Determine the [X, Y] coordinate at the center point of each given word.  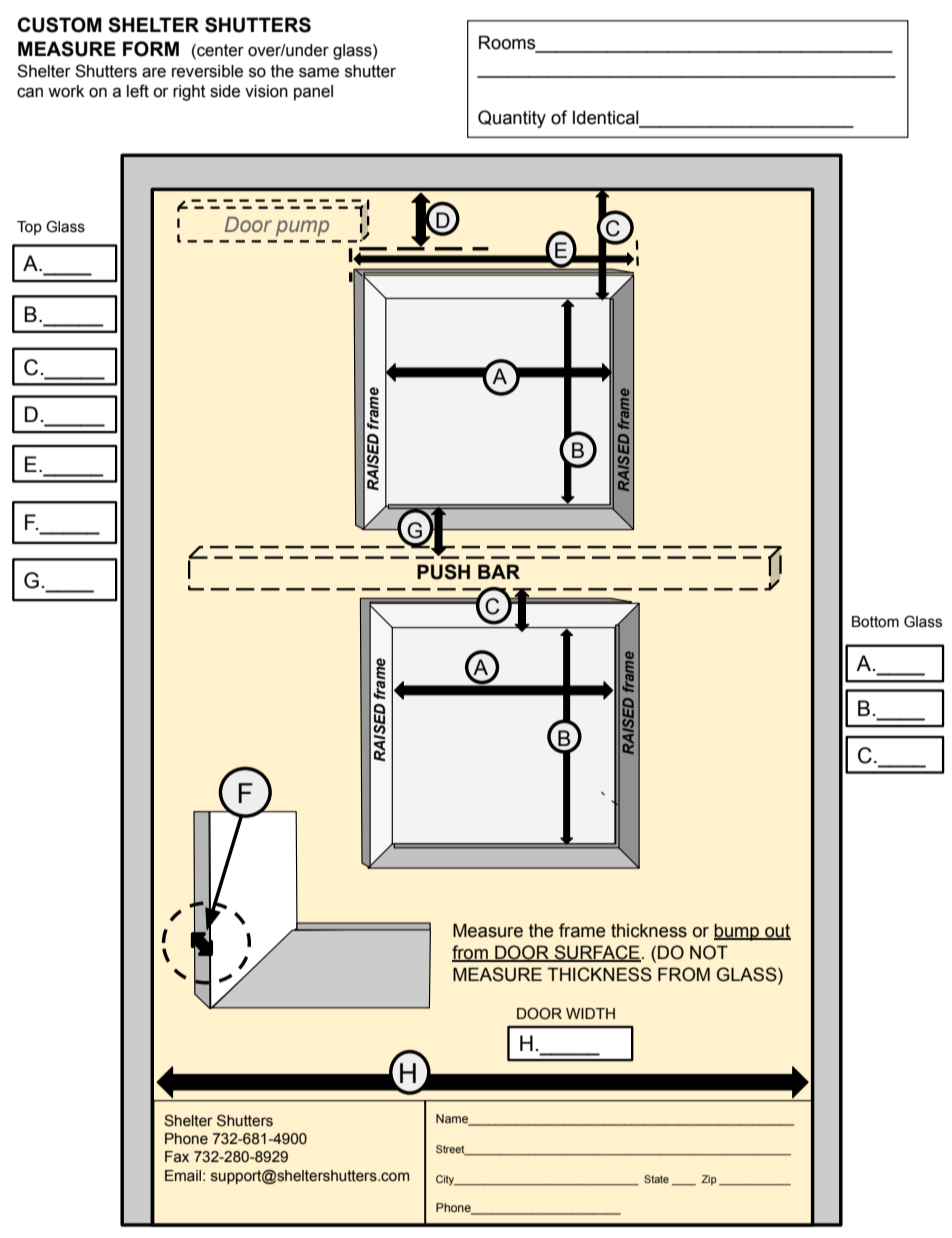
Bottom [875, 622]
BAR [499, 571]
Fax [177, 1157]
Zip [709, 1180]
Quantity [512, 119]
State [656, 1179]
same [319, 73]
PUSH [443, 572]
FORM [151, 49]
